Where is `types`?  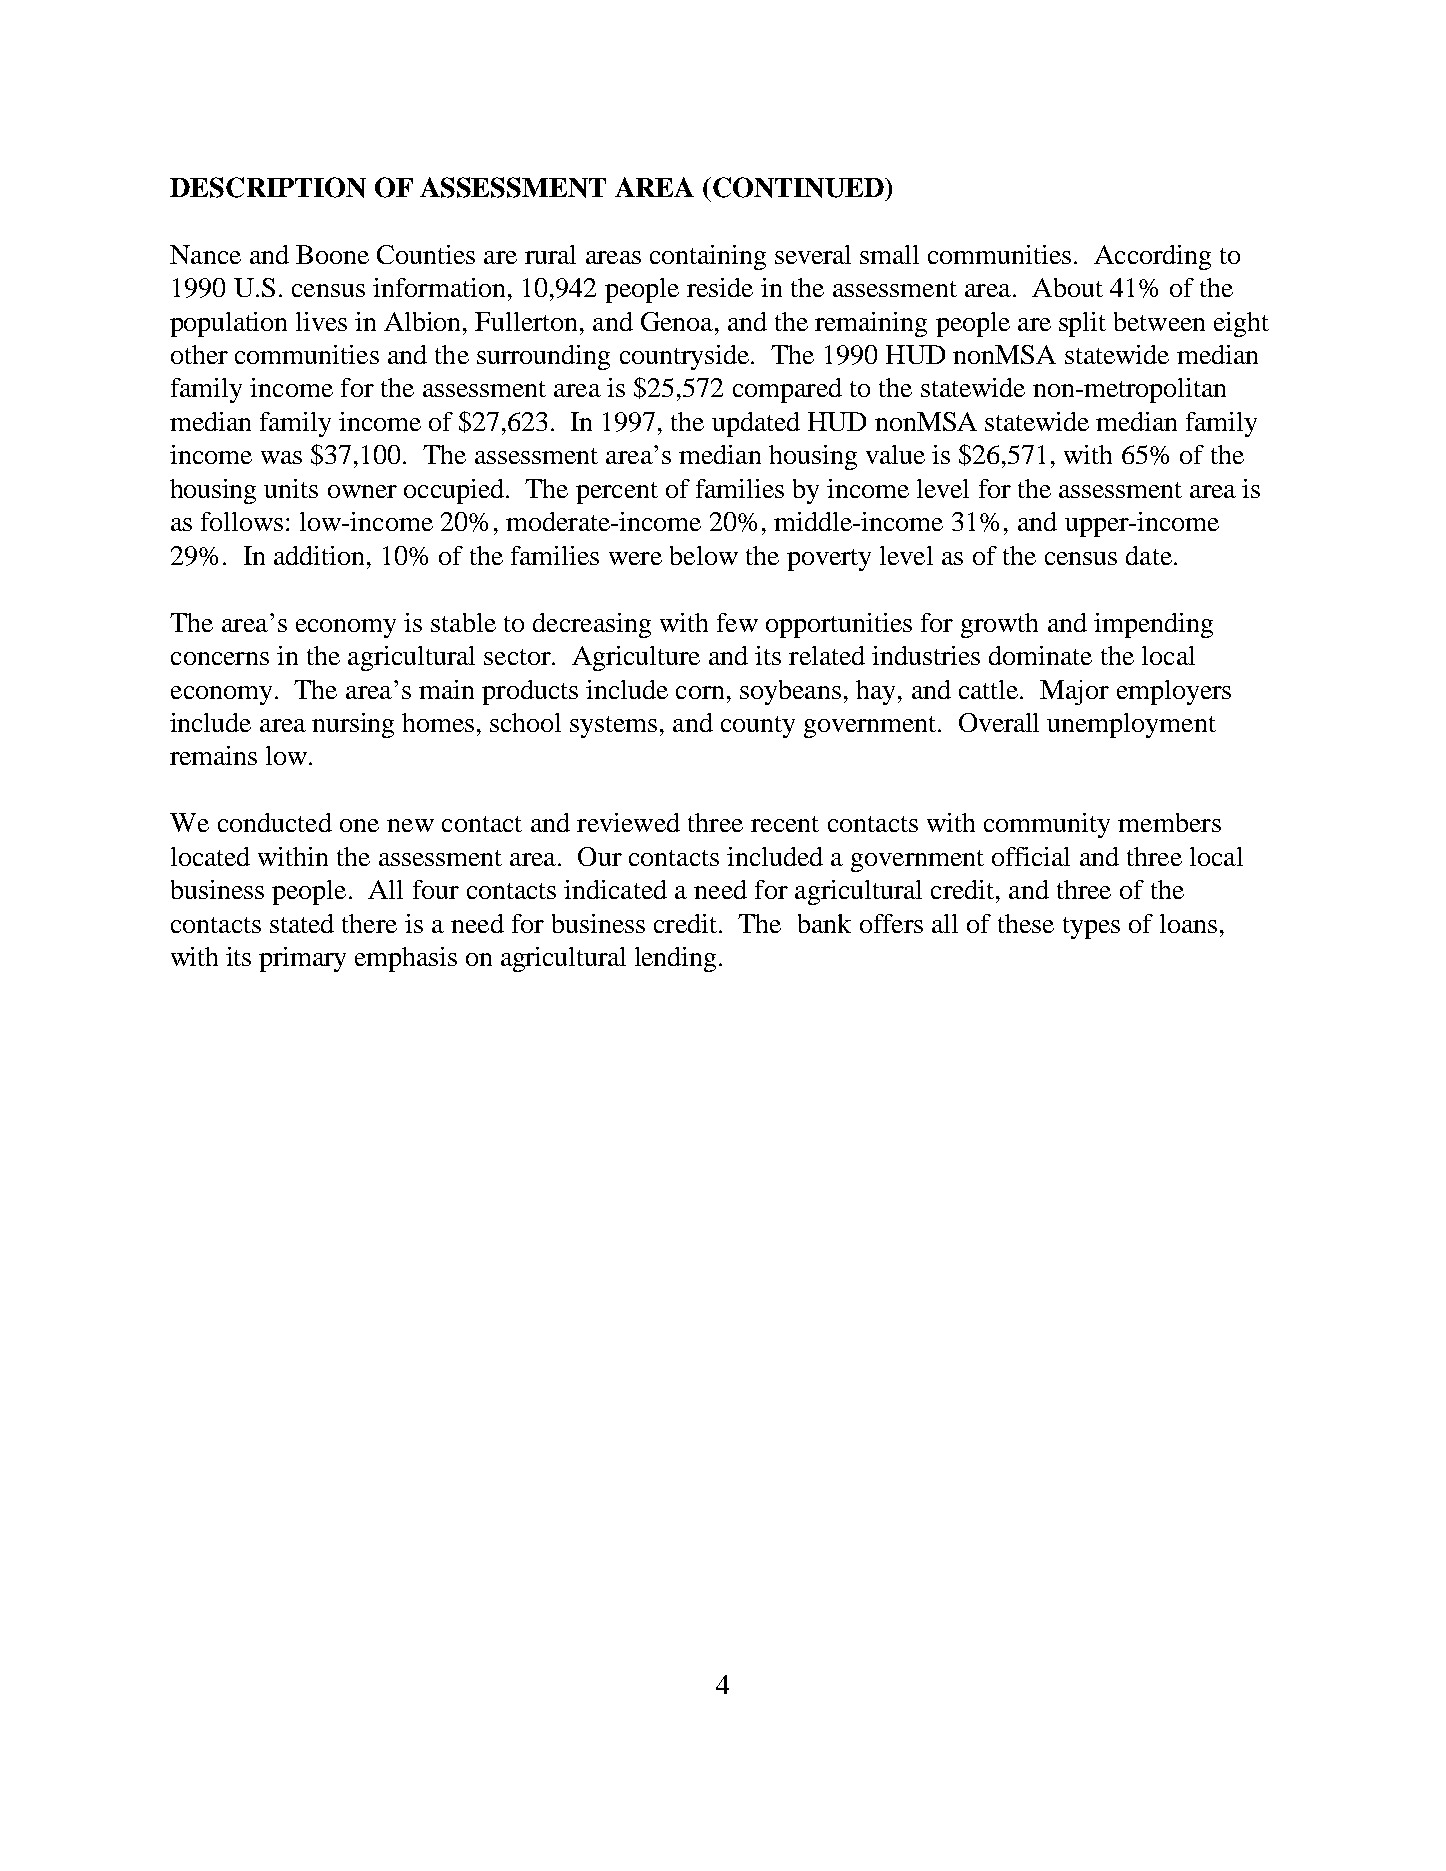 types is located at coordinates (1091, 928).
